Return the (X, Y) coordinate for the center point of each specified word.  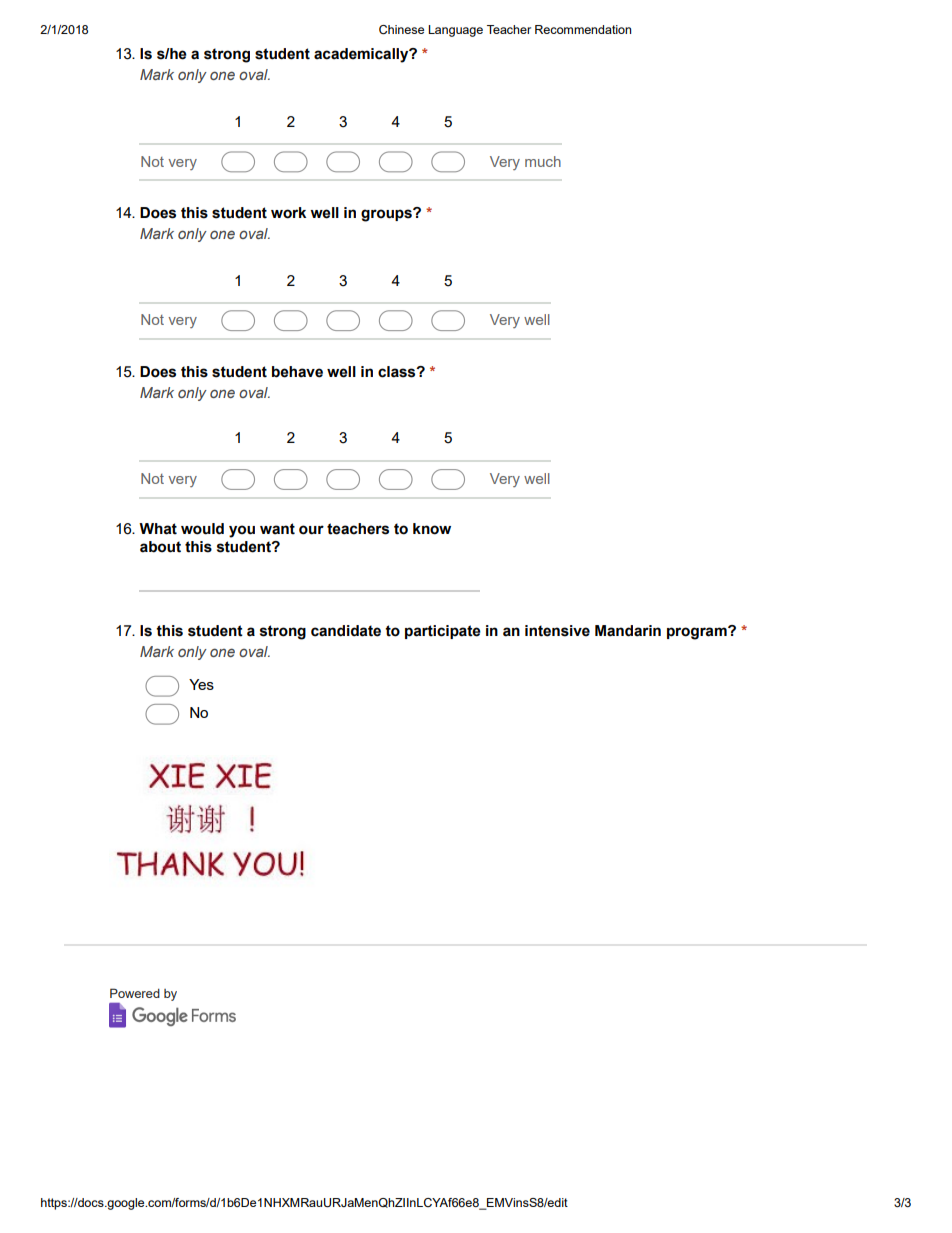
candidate (346, 631)
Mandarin (628, 631)
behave (297, 372)
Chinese (401, 30)
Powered (135, 993)
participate (443, 632)
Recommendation (583, 29)
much (543, 161)
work (288, 213)
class (398, 372)
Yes (201, 684)
